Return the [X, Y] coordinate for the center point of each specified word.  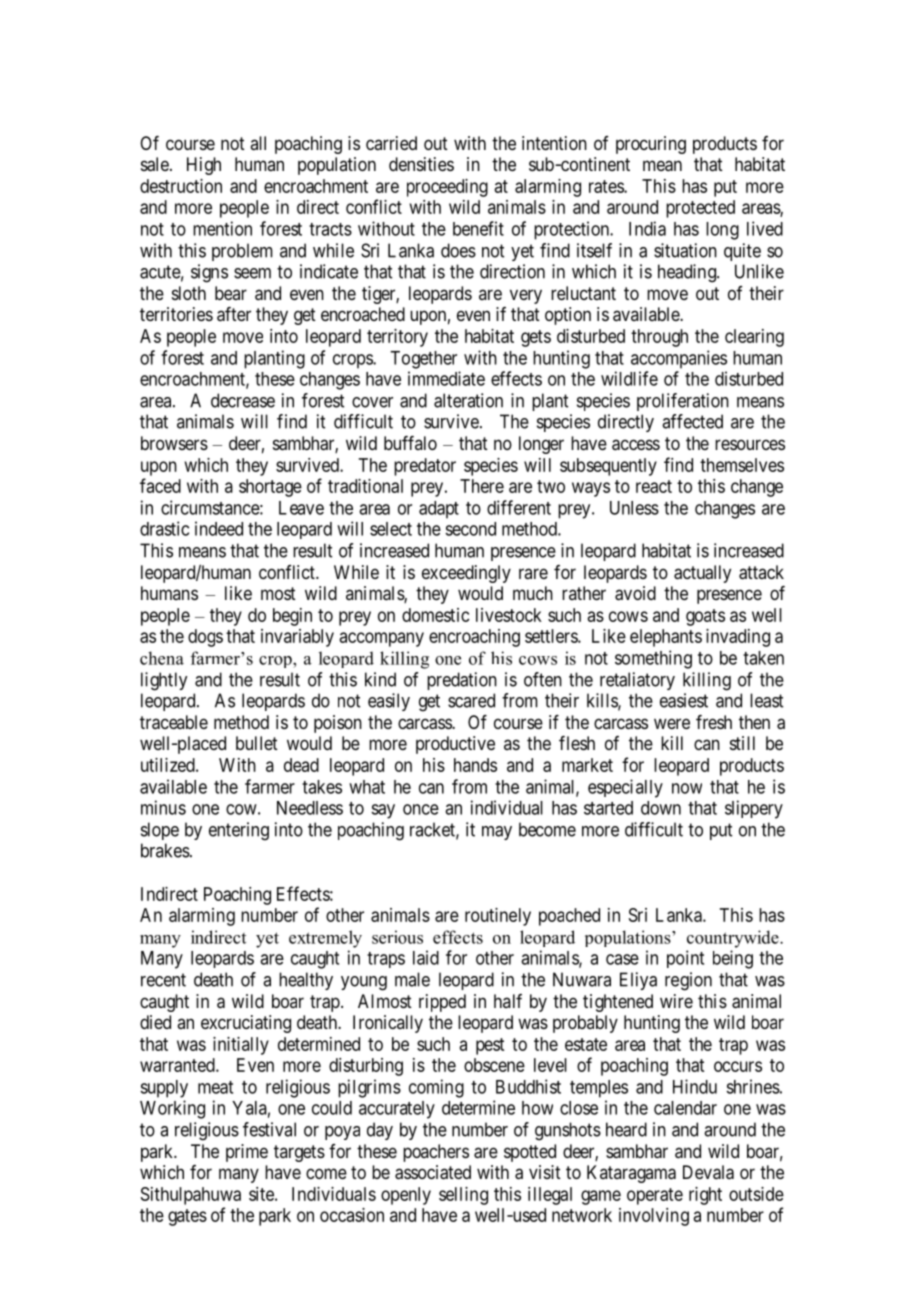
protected [700, 209]
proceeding [447, 188]
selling [463, 1196]
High [204, 166]
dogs [205, 638]
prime [247, 1153]
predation [462, 681]
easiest [684, 700]
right [705, 1196]
